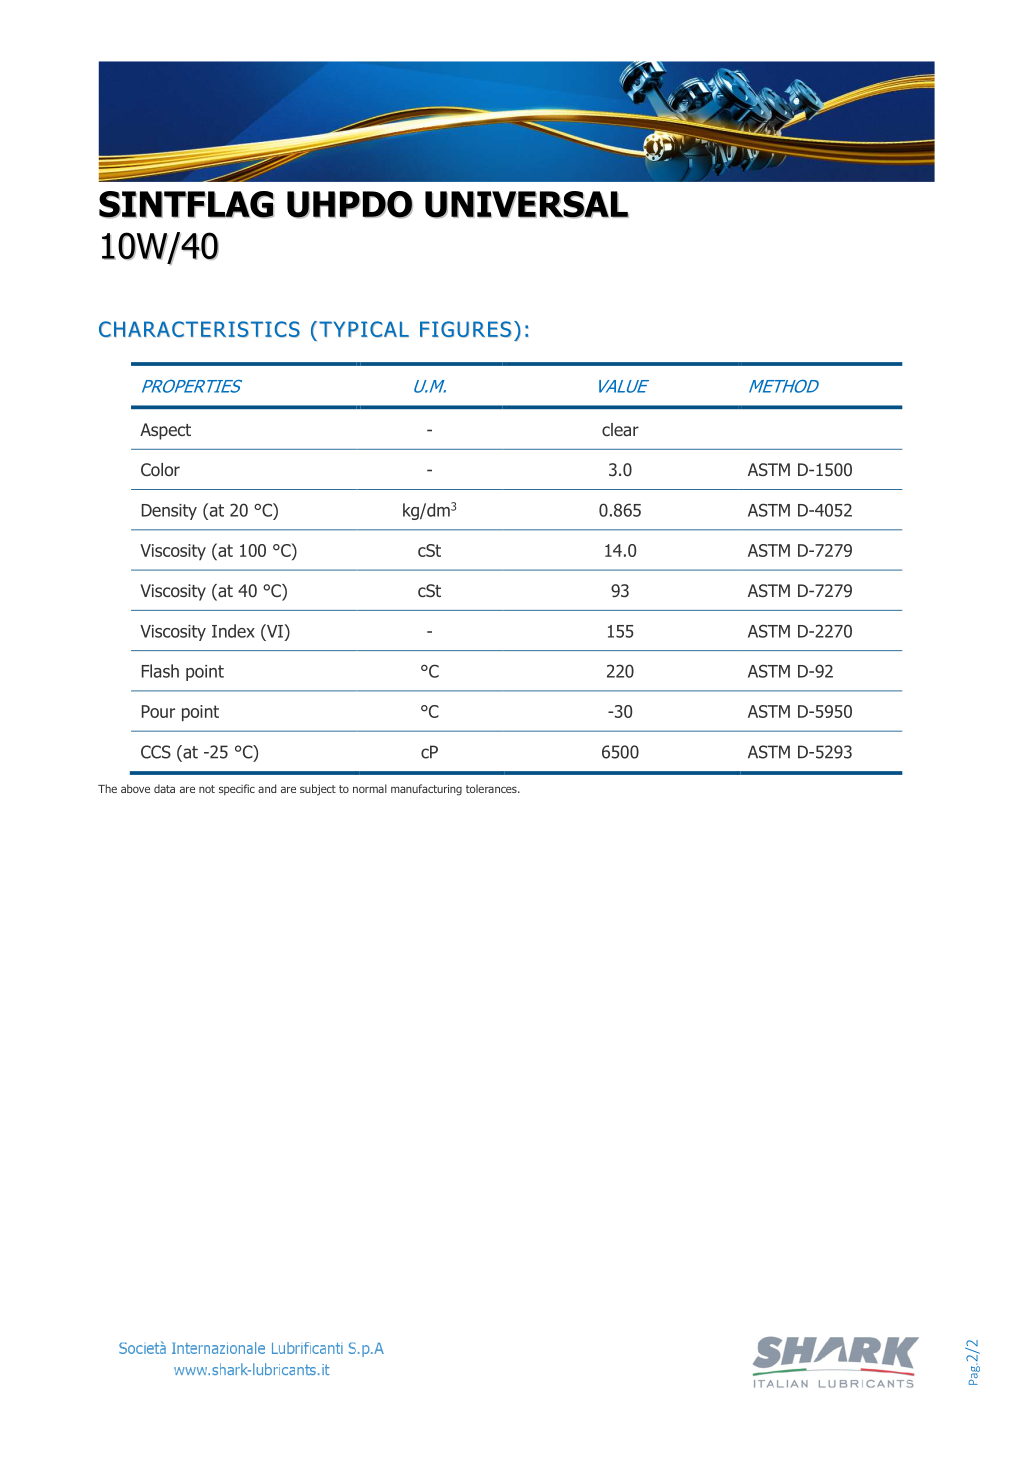  What do you see at coordinates (160, 470) in the image?
I see `Color` at bounding box center [160, 470].
